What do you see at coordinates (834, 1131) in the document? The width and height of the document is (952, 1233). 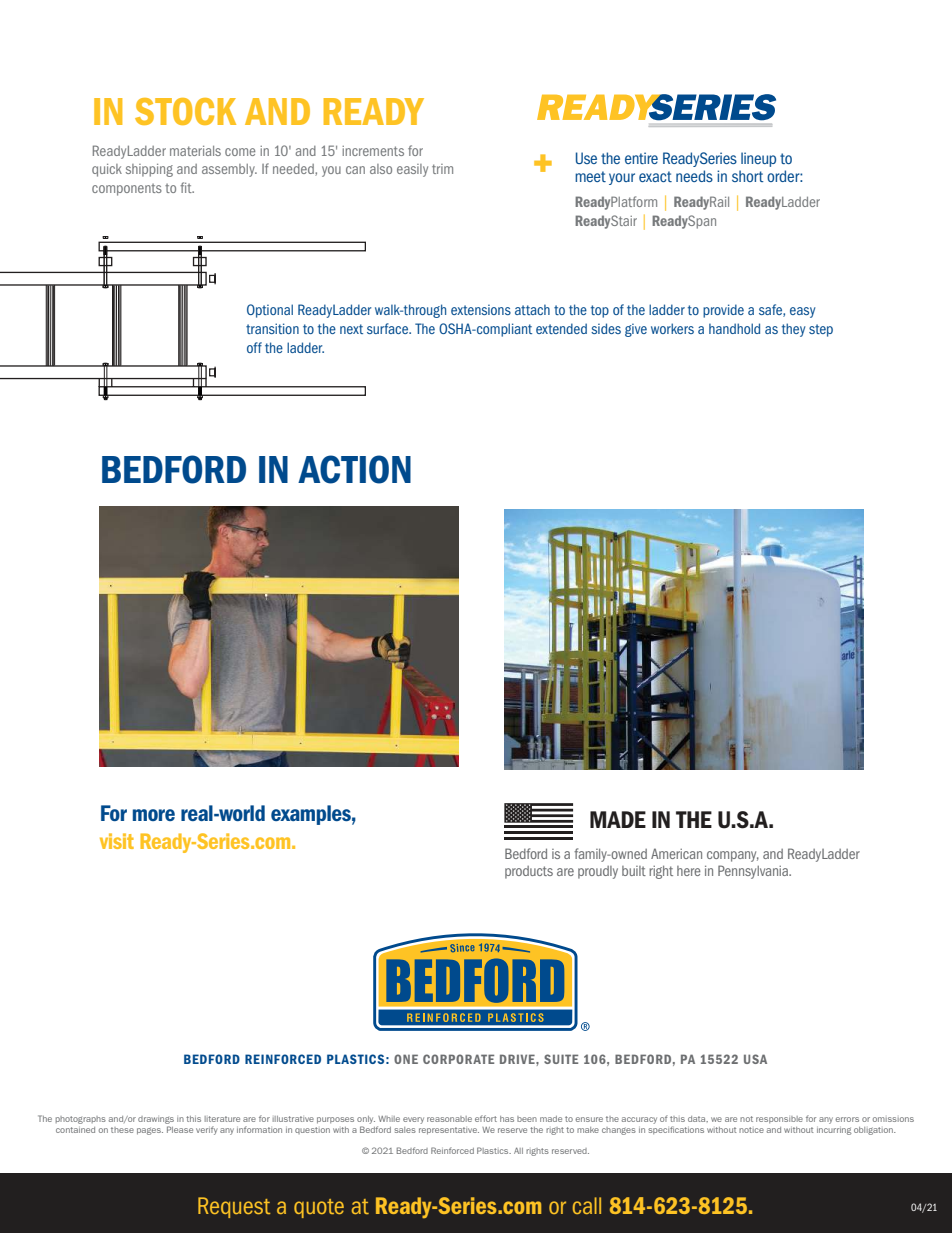 I see `incurring` at bounding box center [834, 1131].
